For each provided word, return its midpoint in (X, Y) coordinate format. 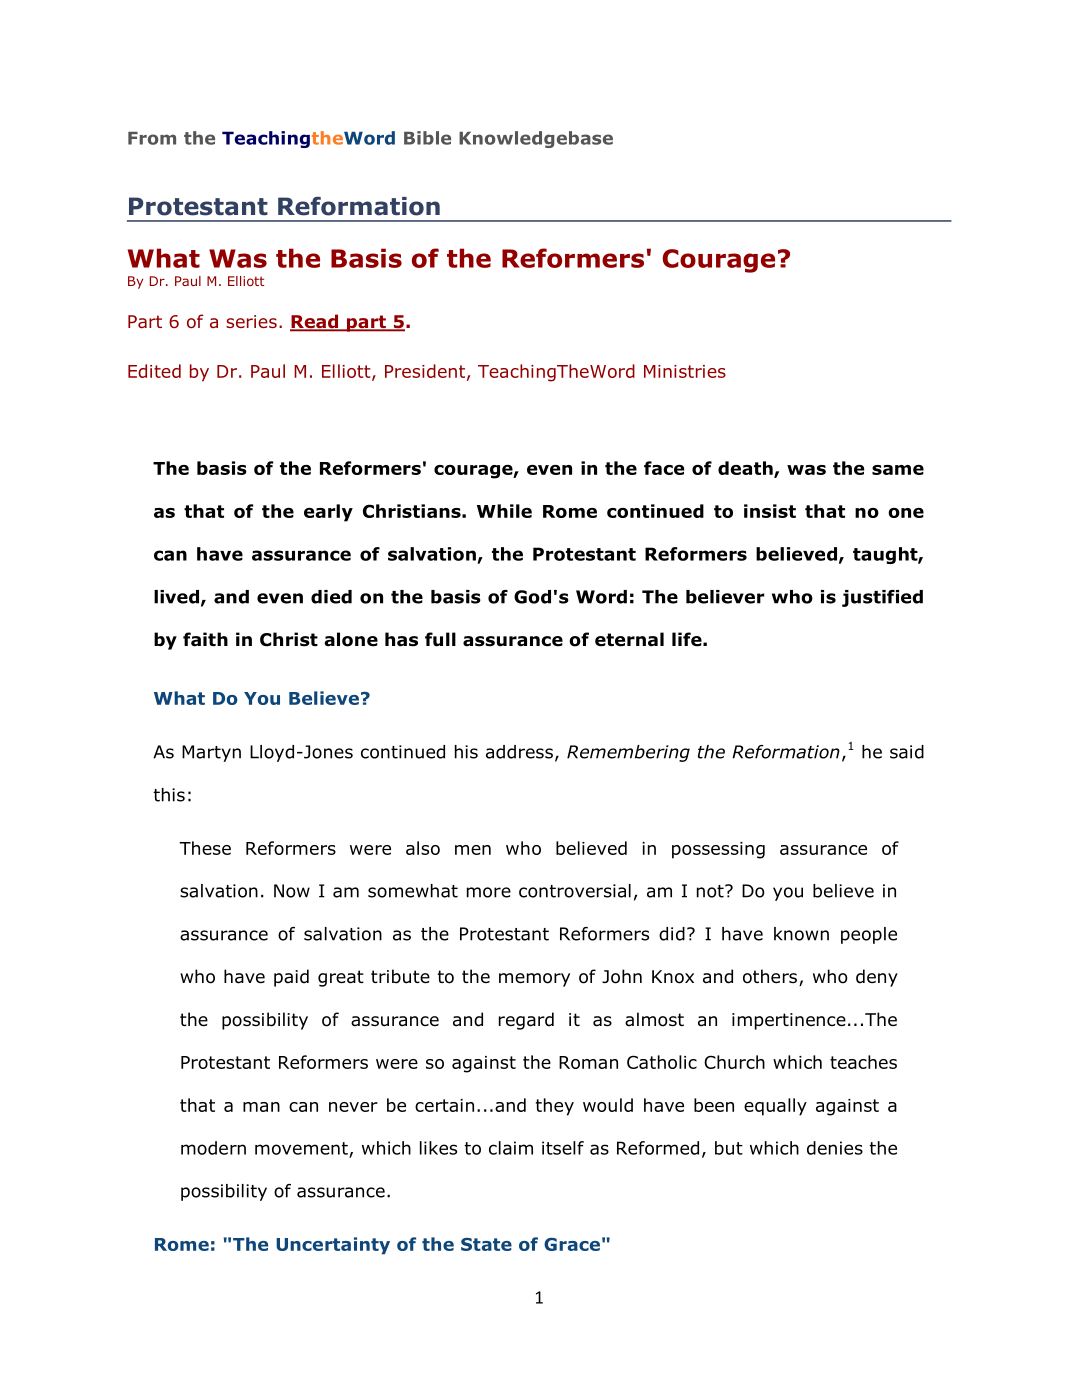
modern (213, 1148)
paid (291, 978)
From (152, 138)
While (504, 511)
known (801, 934)
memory (534, 980)
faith (205, 639)
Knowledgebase (536, 139)
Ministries (685, 371)
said (907, 752)
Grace (572, 1244)
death (746, 469)
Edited (154, 371)
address (519, 752)
